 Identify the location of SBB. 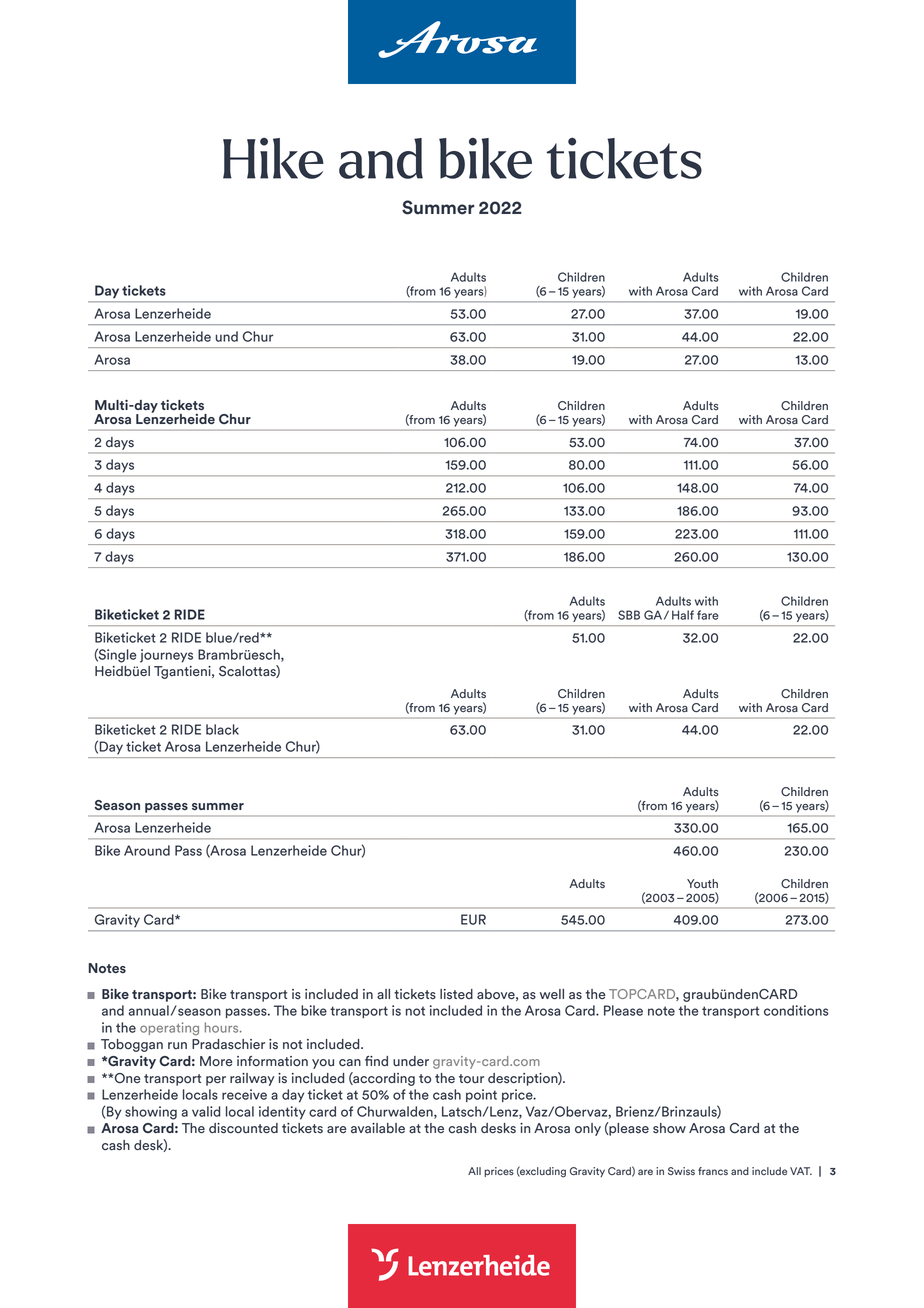
(629, 615).
